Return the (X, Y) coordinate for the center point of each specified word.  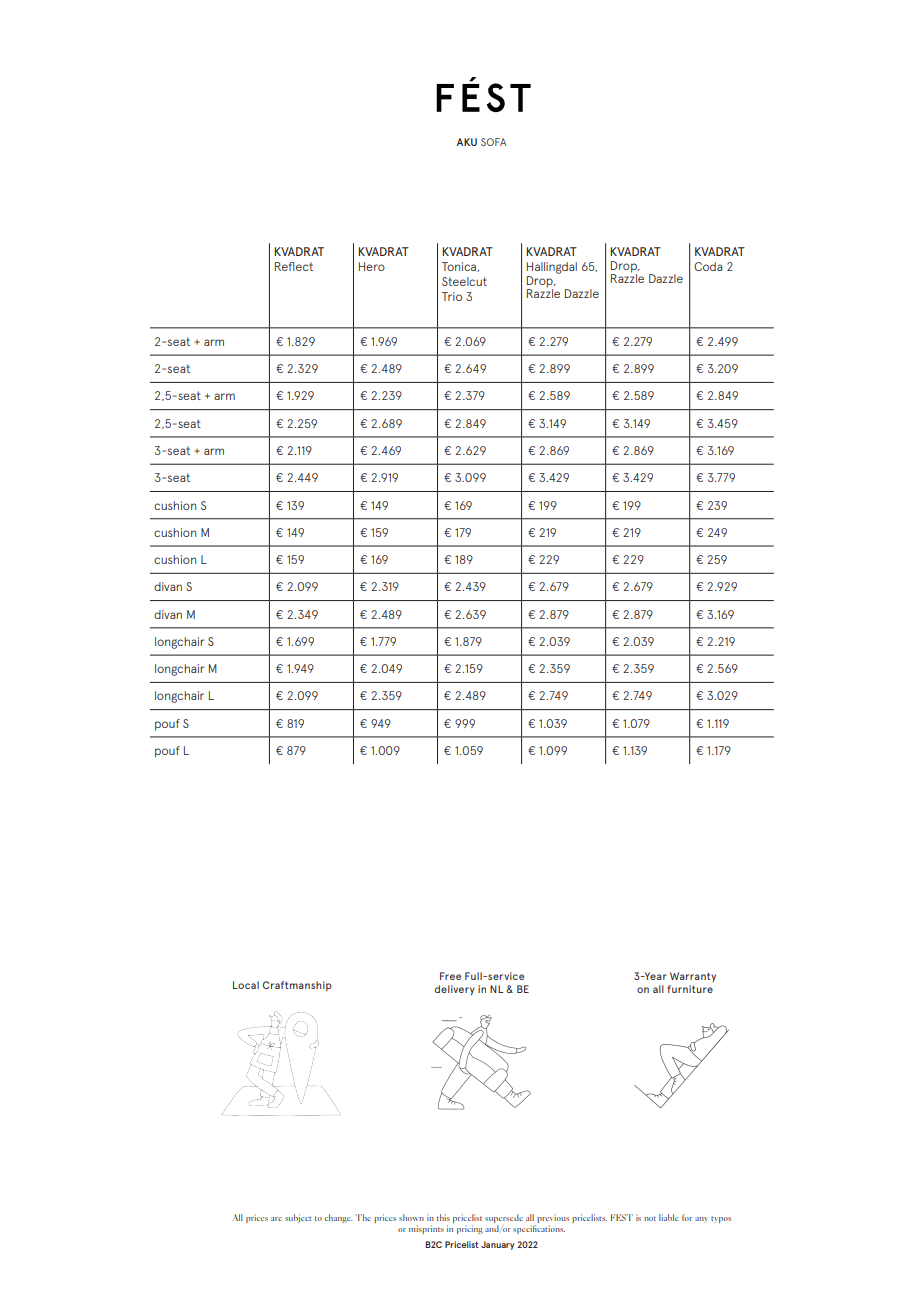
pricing (470, 1229)
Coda (708, 266)
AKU (467, 142)
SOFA (493, 142)
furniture (690, 989)
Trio (452, 296)
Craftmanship (297, 986)
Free (450, 976)
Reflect (294, 266)
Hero (372, 266)
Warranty (693, 977)
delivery (455, 990)
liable (669, 1217)
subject (298, 1218)
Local (246, 985)
